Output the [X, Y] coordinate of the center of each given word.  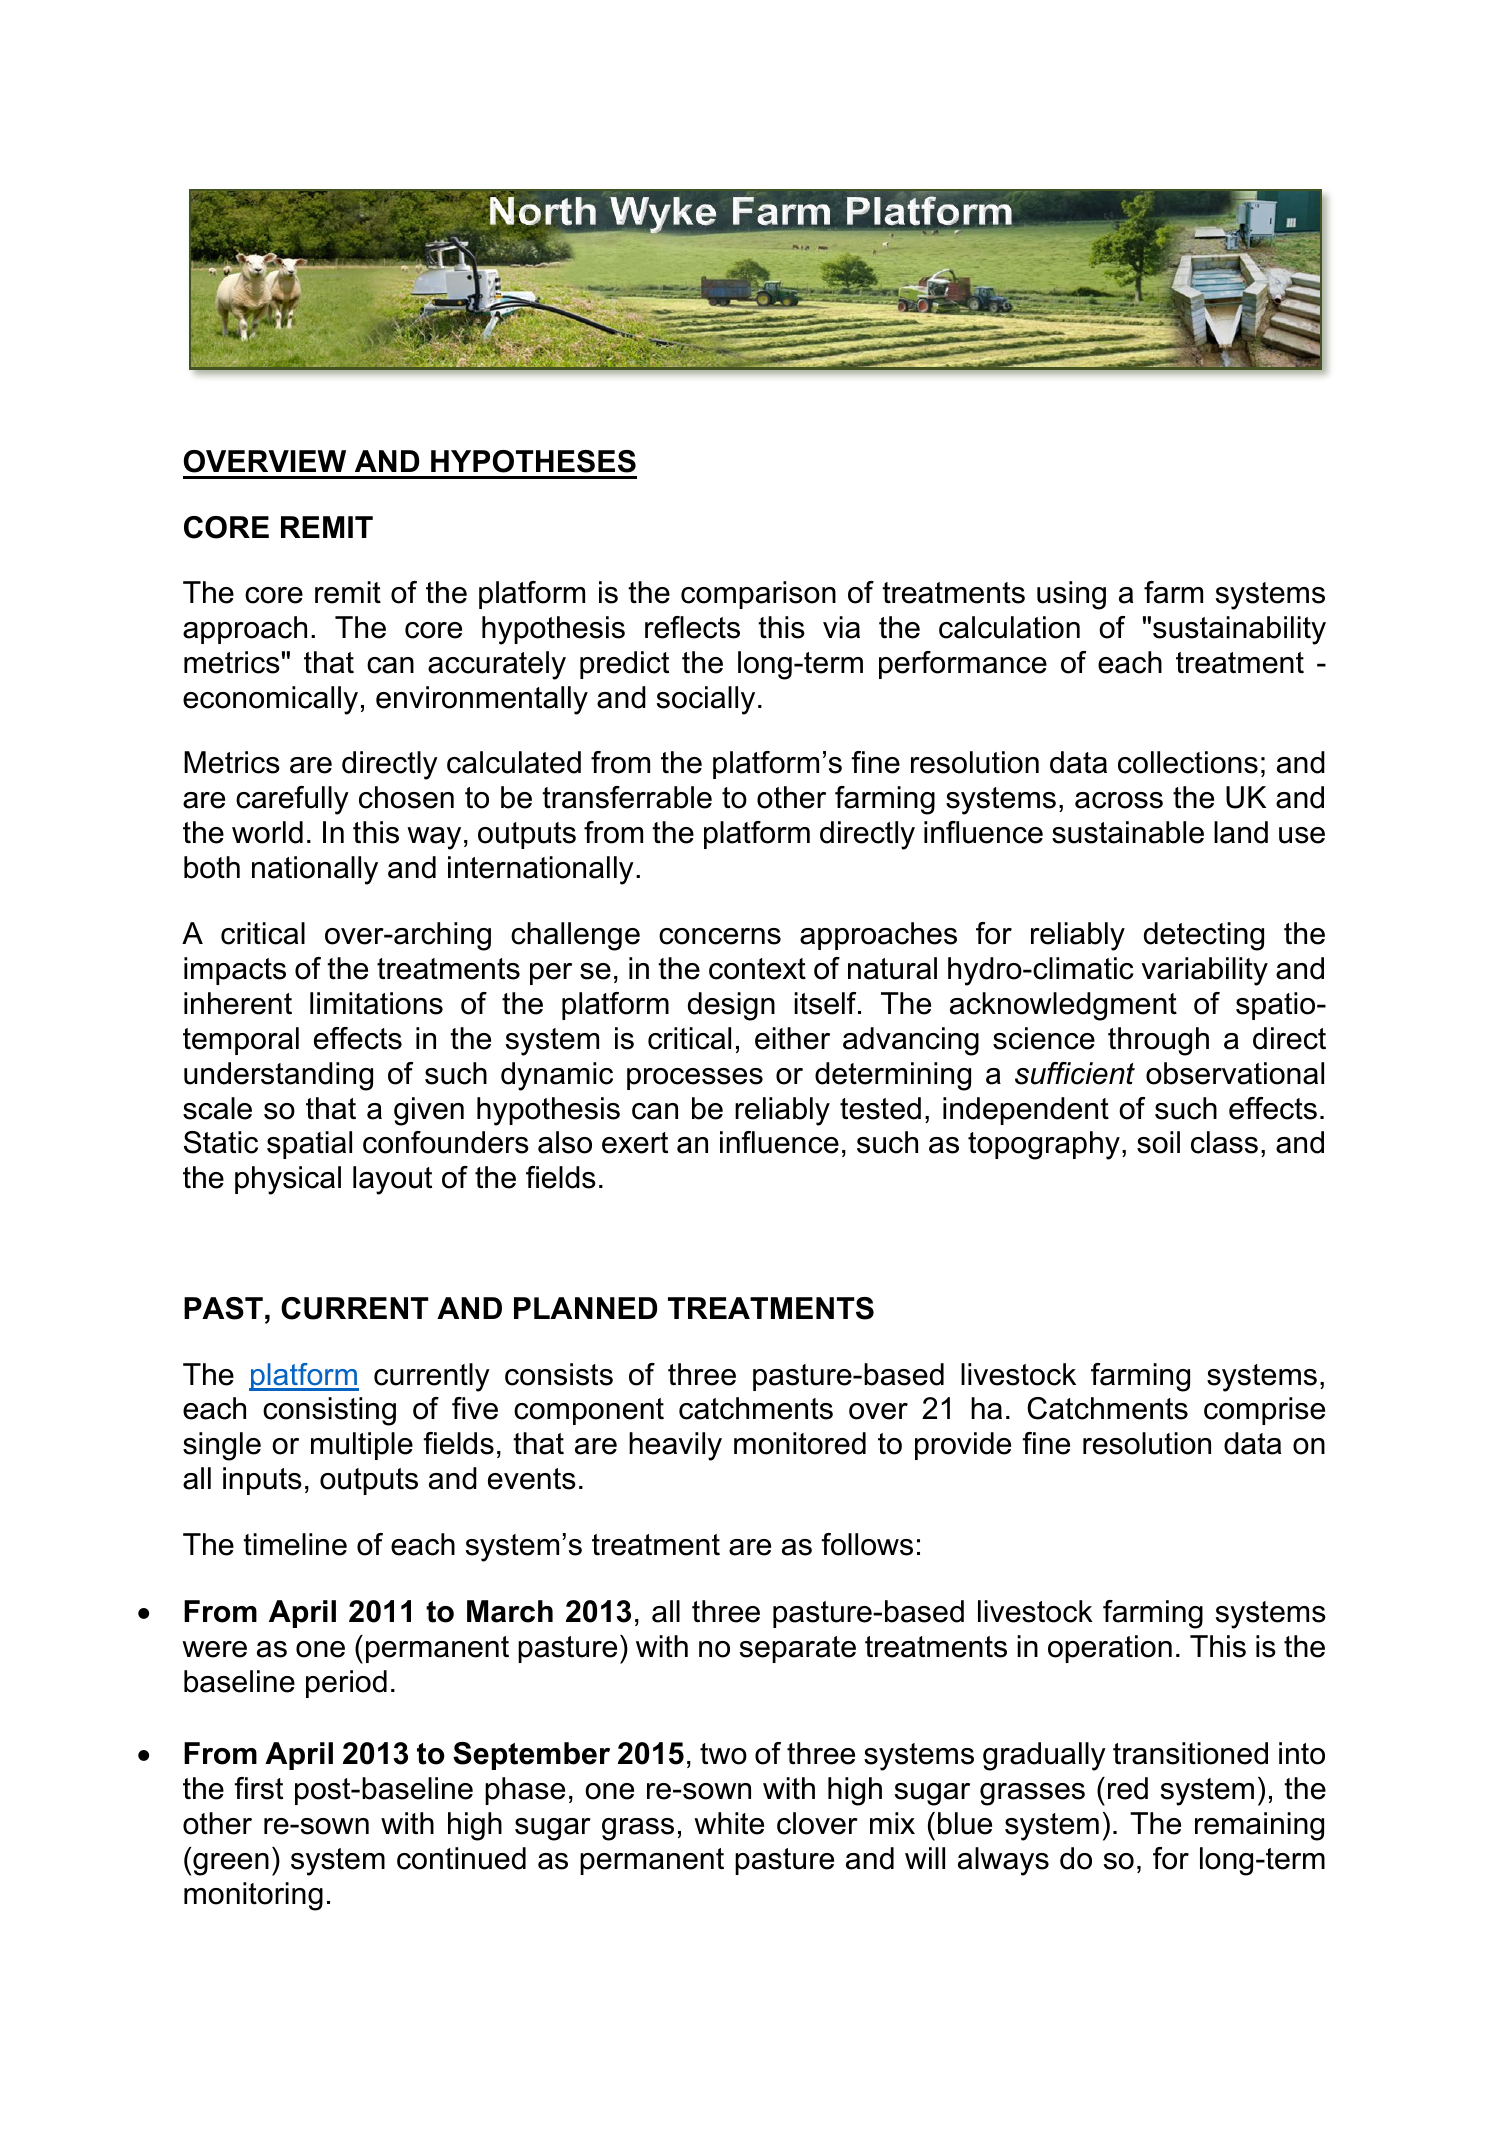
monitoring [253, 1896]
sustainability [1239, 630]
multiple [362, 1446]
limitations [376, 1003]
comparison [758, 595]
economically [270, 700]
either [792, 1038]
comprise [1264, 1411]
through [1158, 1041]
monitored [800, 1443]
